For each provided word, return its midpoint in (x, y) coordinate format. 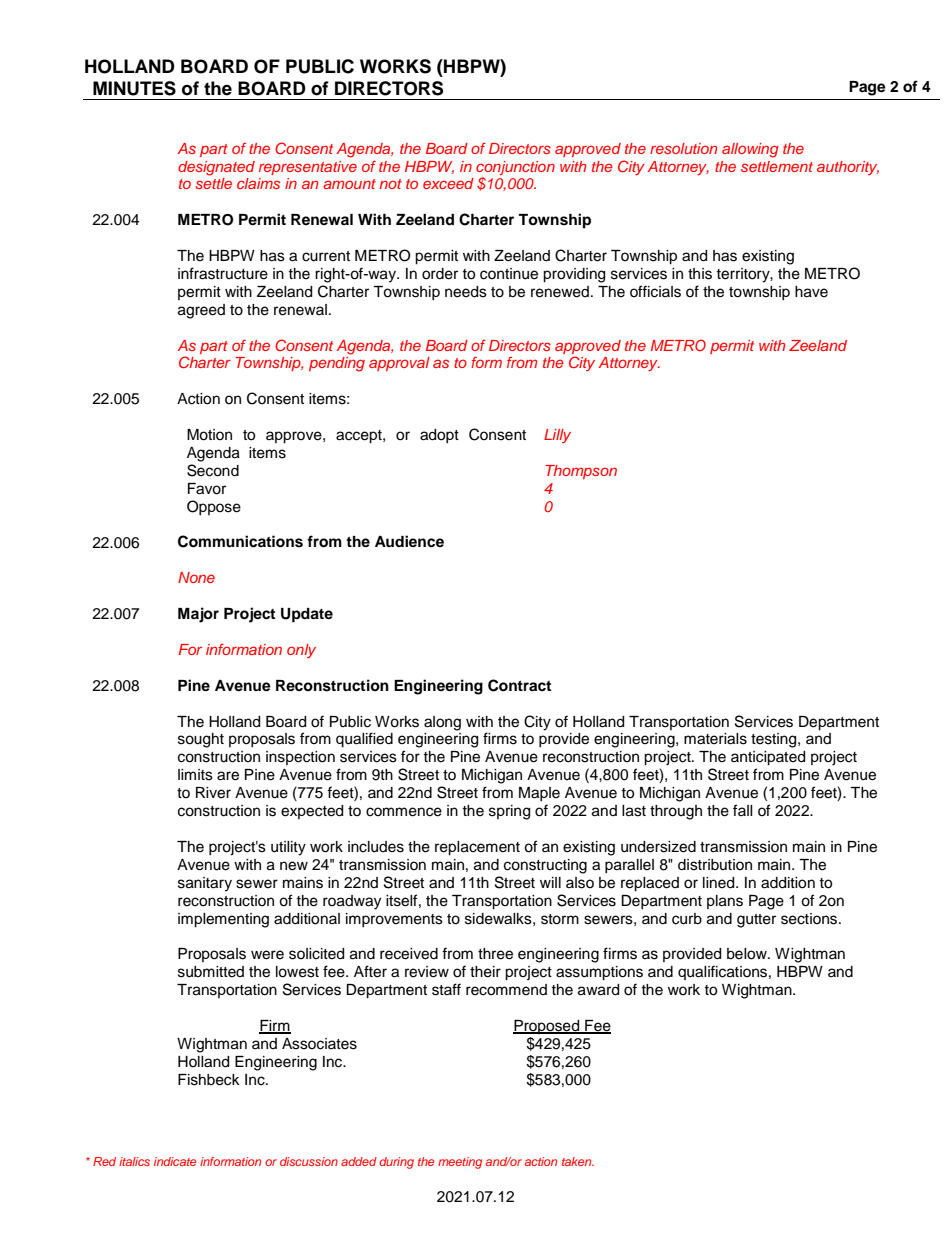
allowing (750, 150)
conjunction (515, 168)
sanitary (205, 884)
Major (198, 615)
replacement (477, 848)
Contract (519, 685)
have (811, 292)
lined (720, 883)
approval (399, 364)
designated (216, 168)
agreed (201, 311)
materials (715, 739)
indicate (175, 1161)
